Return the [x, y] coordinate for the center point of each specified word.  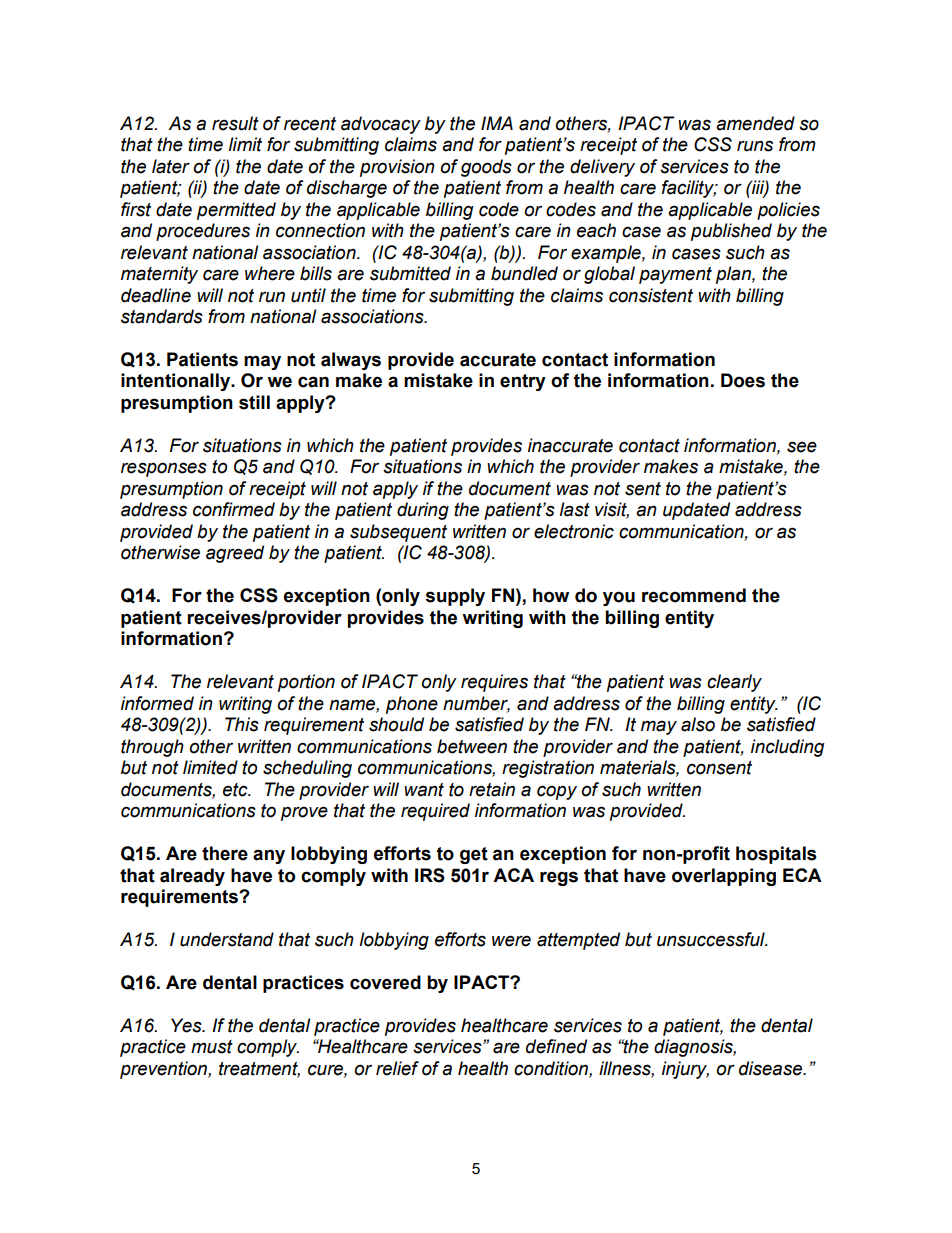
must [212, 1047]
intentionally [177, 382]
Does [743, 380]
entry [523, 382]
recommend [694, 595]
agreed [235, 554]
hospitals [776, 855]
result [235, 123]
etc [236, 790]
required [435, 812]
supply [455, 597]
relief [397, 1068]
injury [685, 1070]
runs [755, 146]
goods [486, 168]
